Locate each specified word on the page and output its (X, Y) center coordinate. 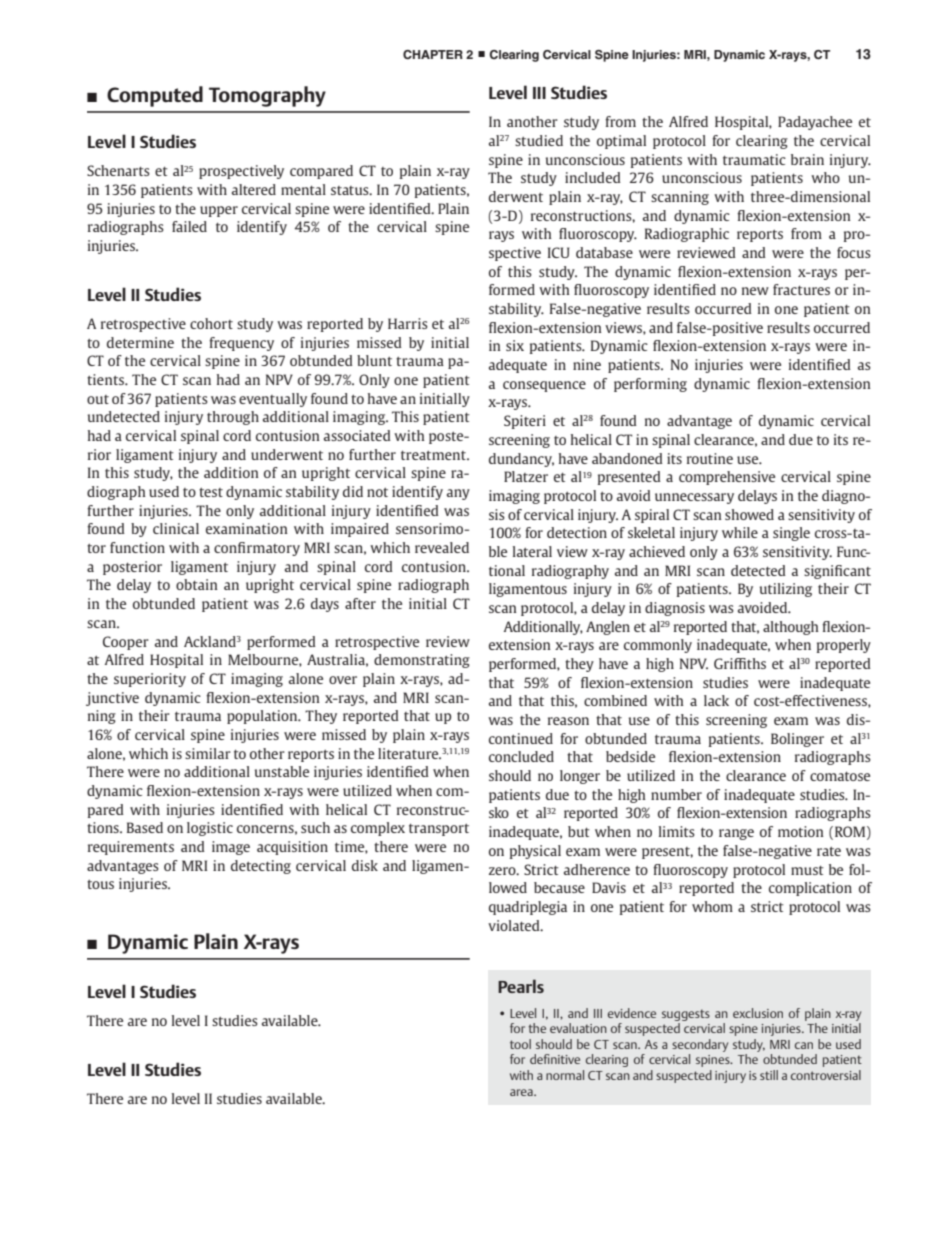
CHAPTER (433, 54)
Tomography (267, 96)
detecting (261, 867)
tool (520, 1044)
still (769, 1075)
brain (807, 159)
